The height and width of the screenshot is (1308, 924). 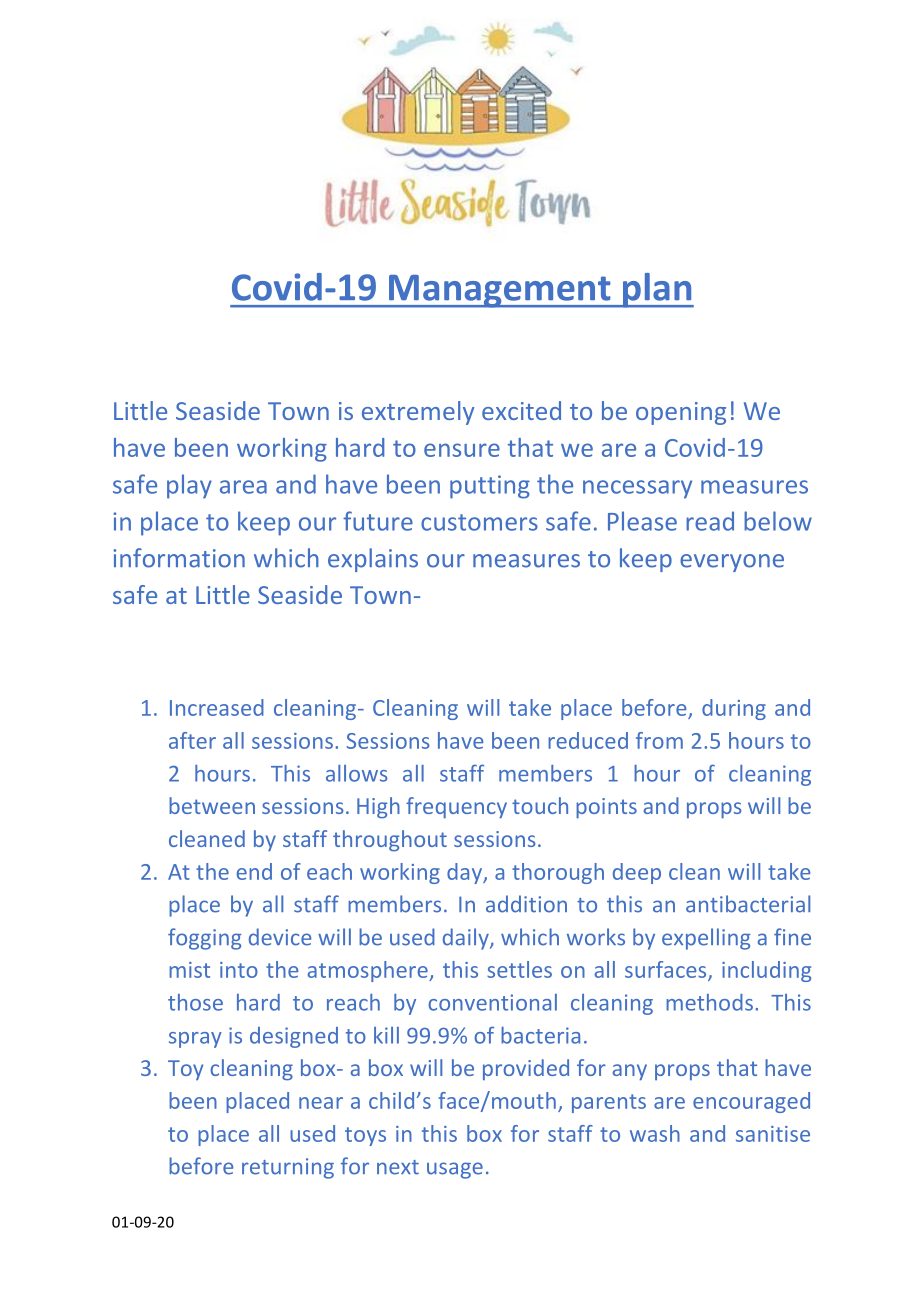 What do you see at coordinates (710, 521) in the screenshot?
I see `read` at bounding box center [710, 521].
